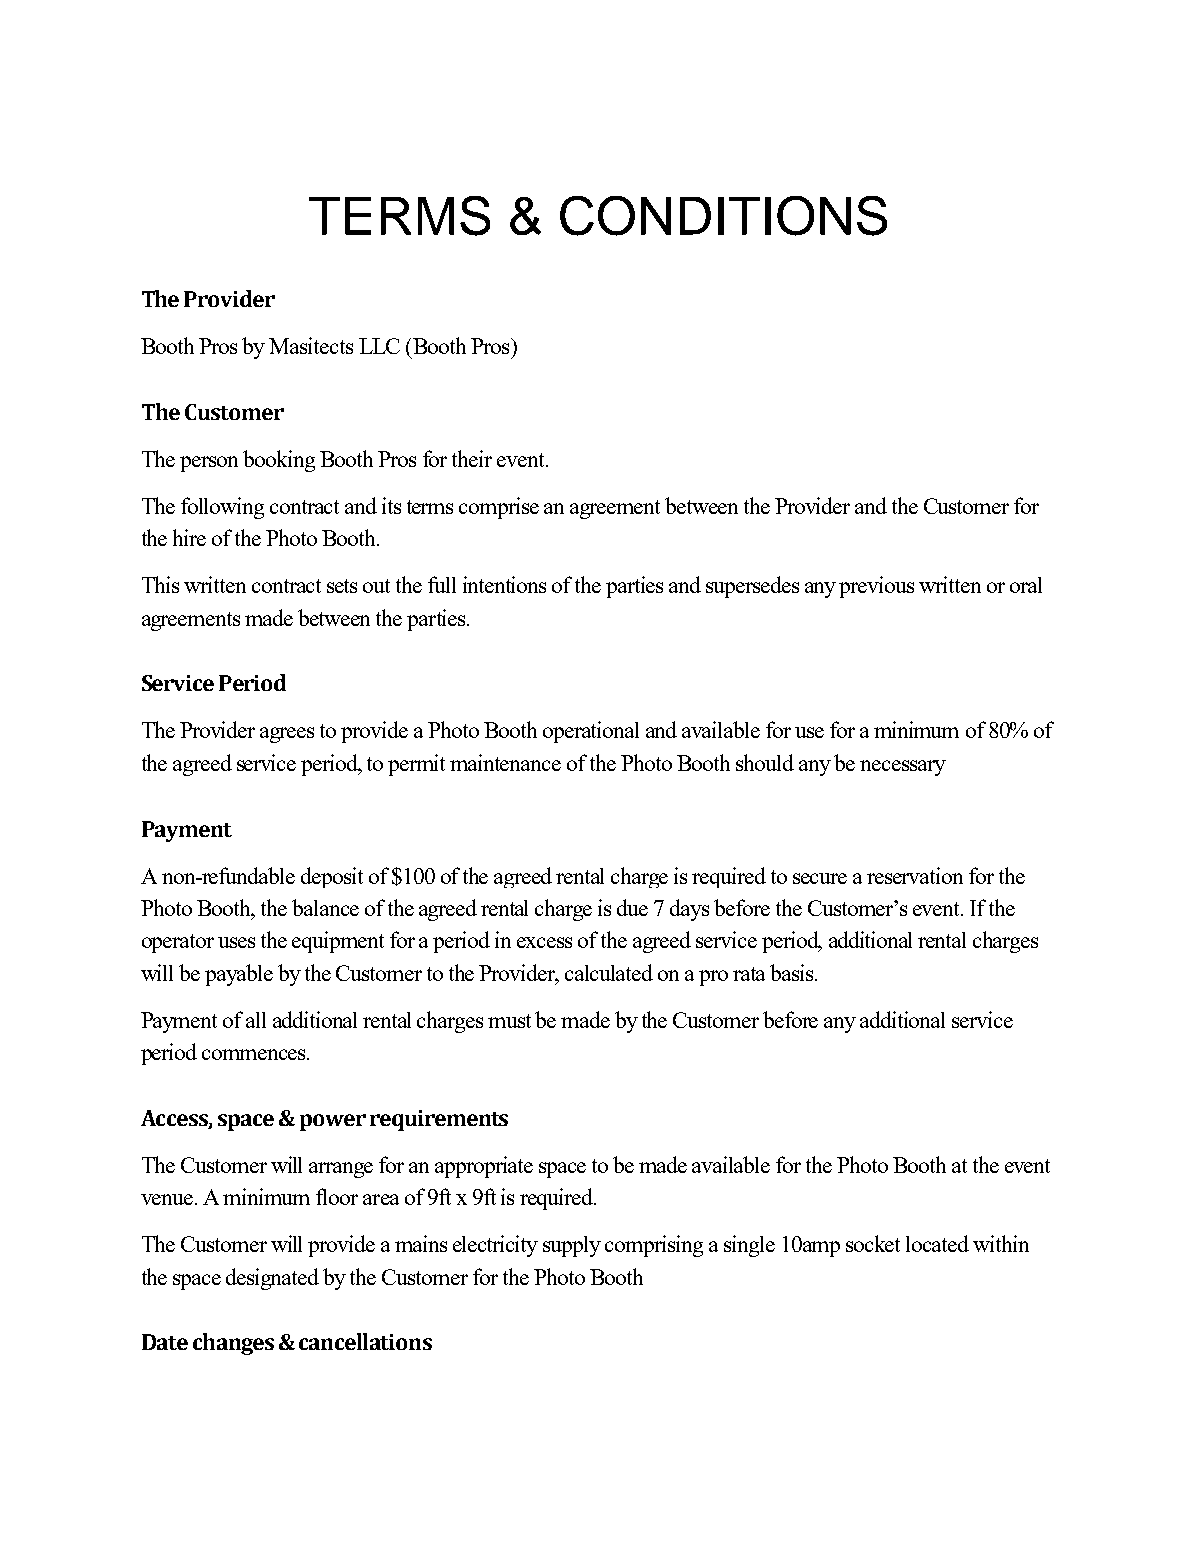 The height and width of the page is (1550, 1198). I want to click on designated, so click(272, 1279).
